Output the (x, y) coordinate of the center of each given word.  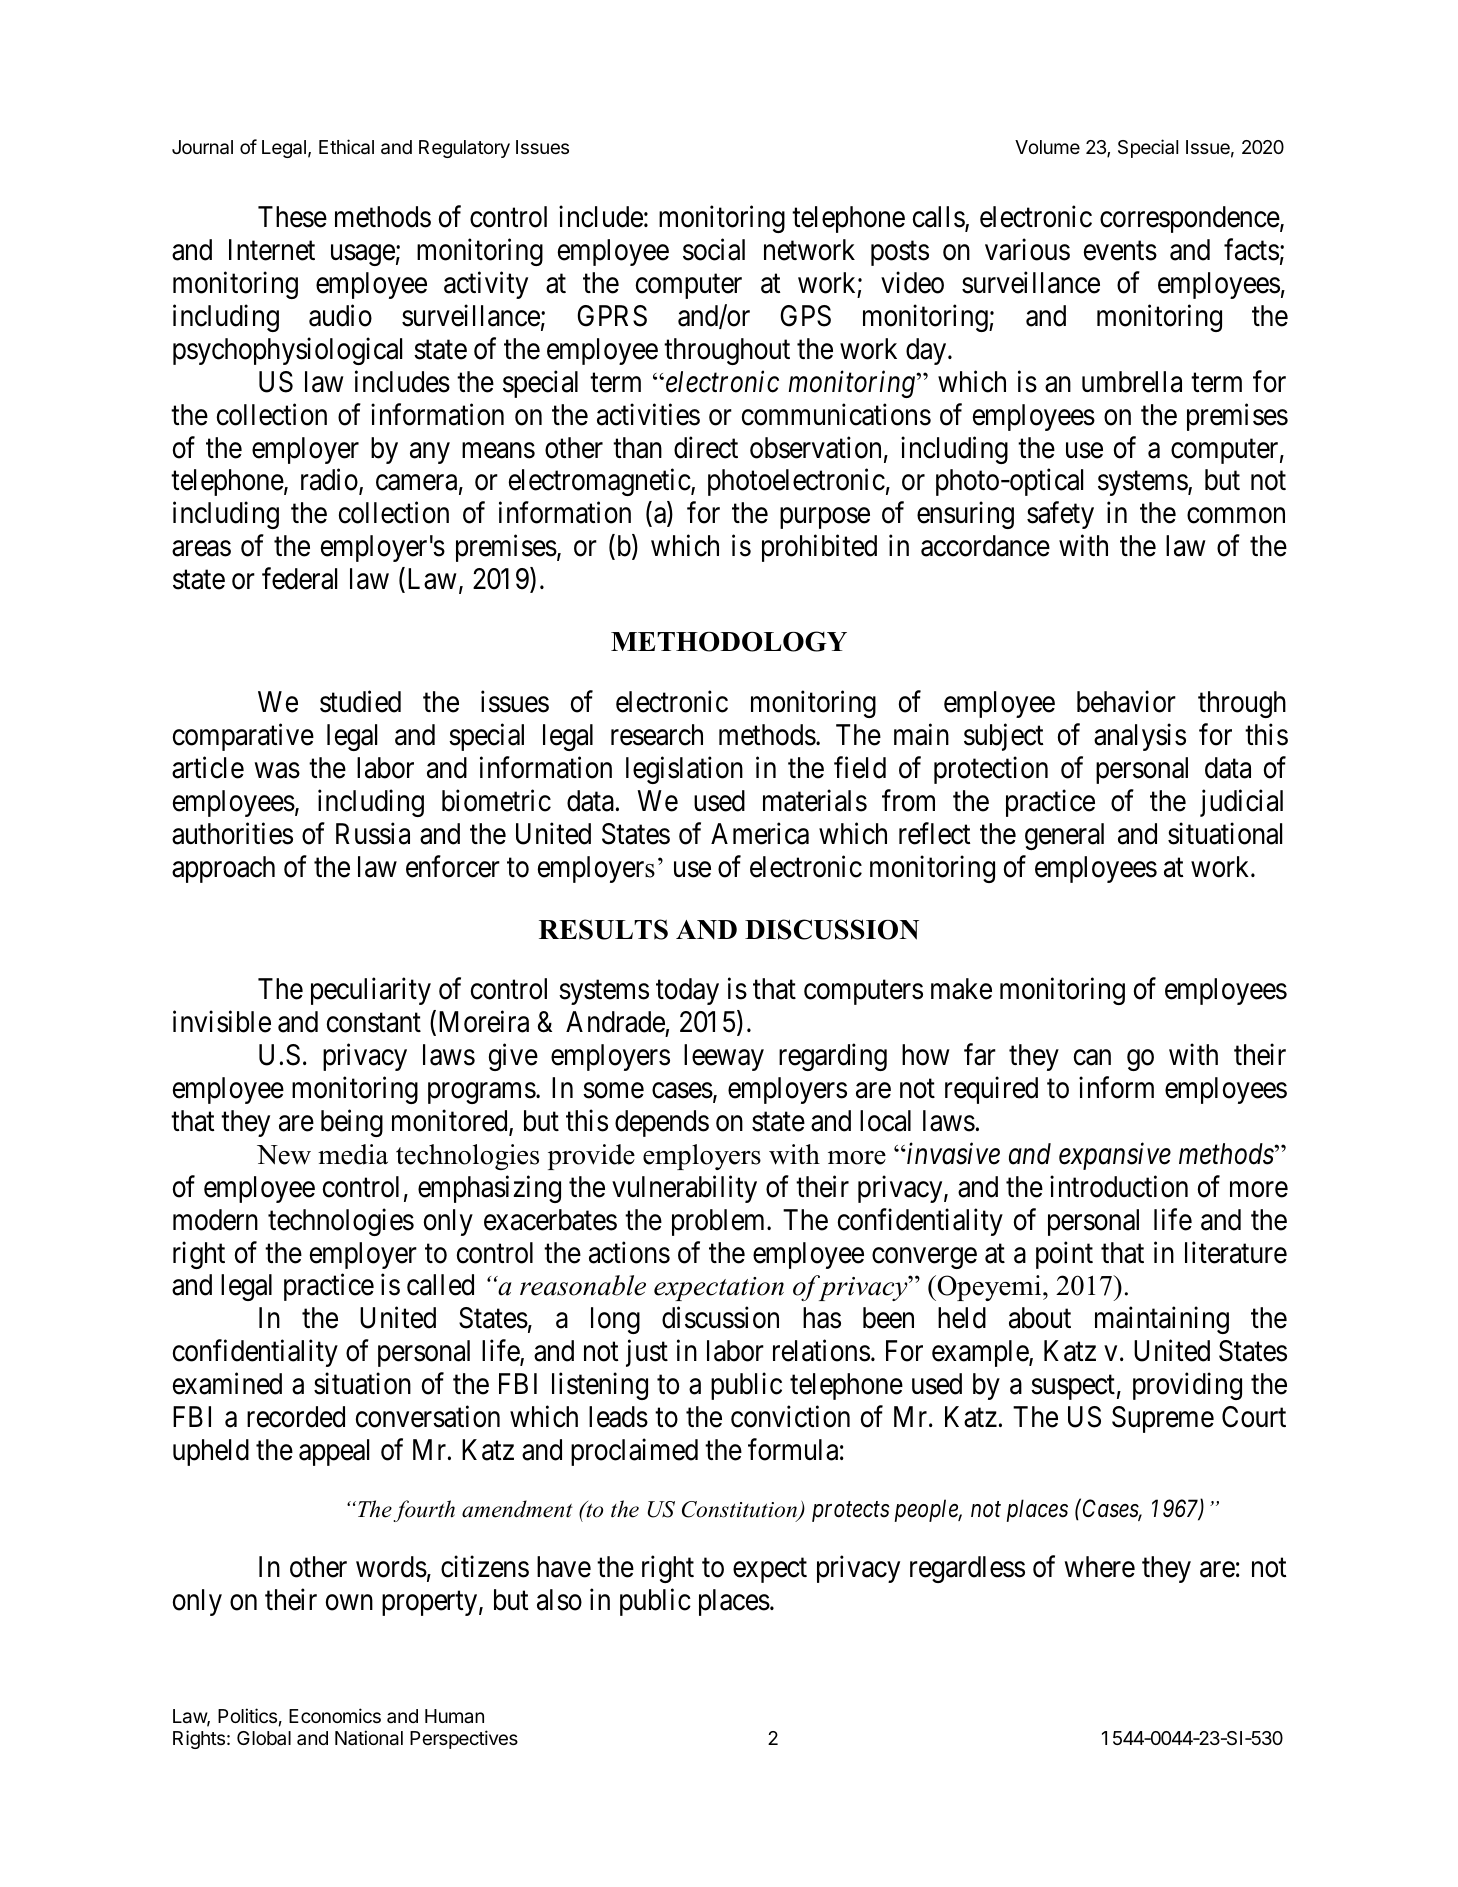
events (1120, 251)
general (1064, 836)
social (714, 250)
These (292, 217)
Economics (335, 1715)
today (687, 991)
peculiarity (371, 991)
